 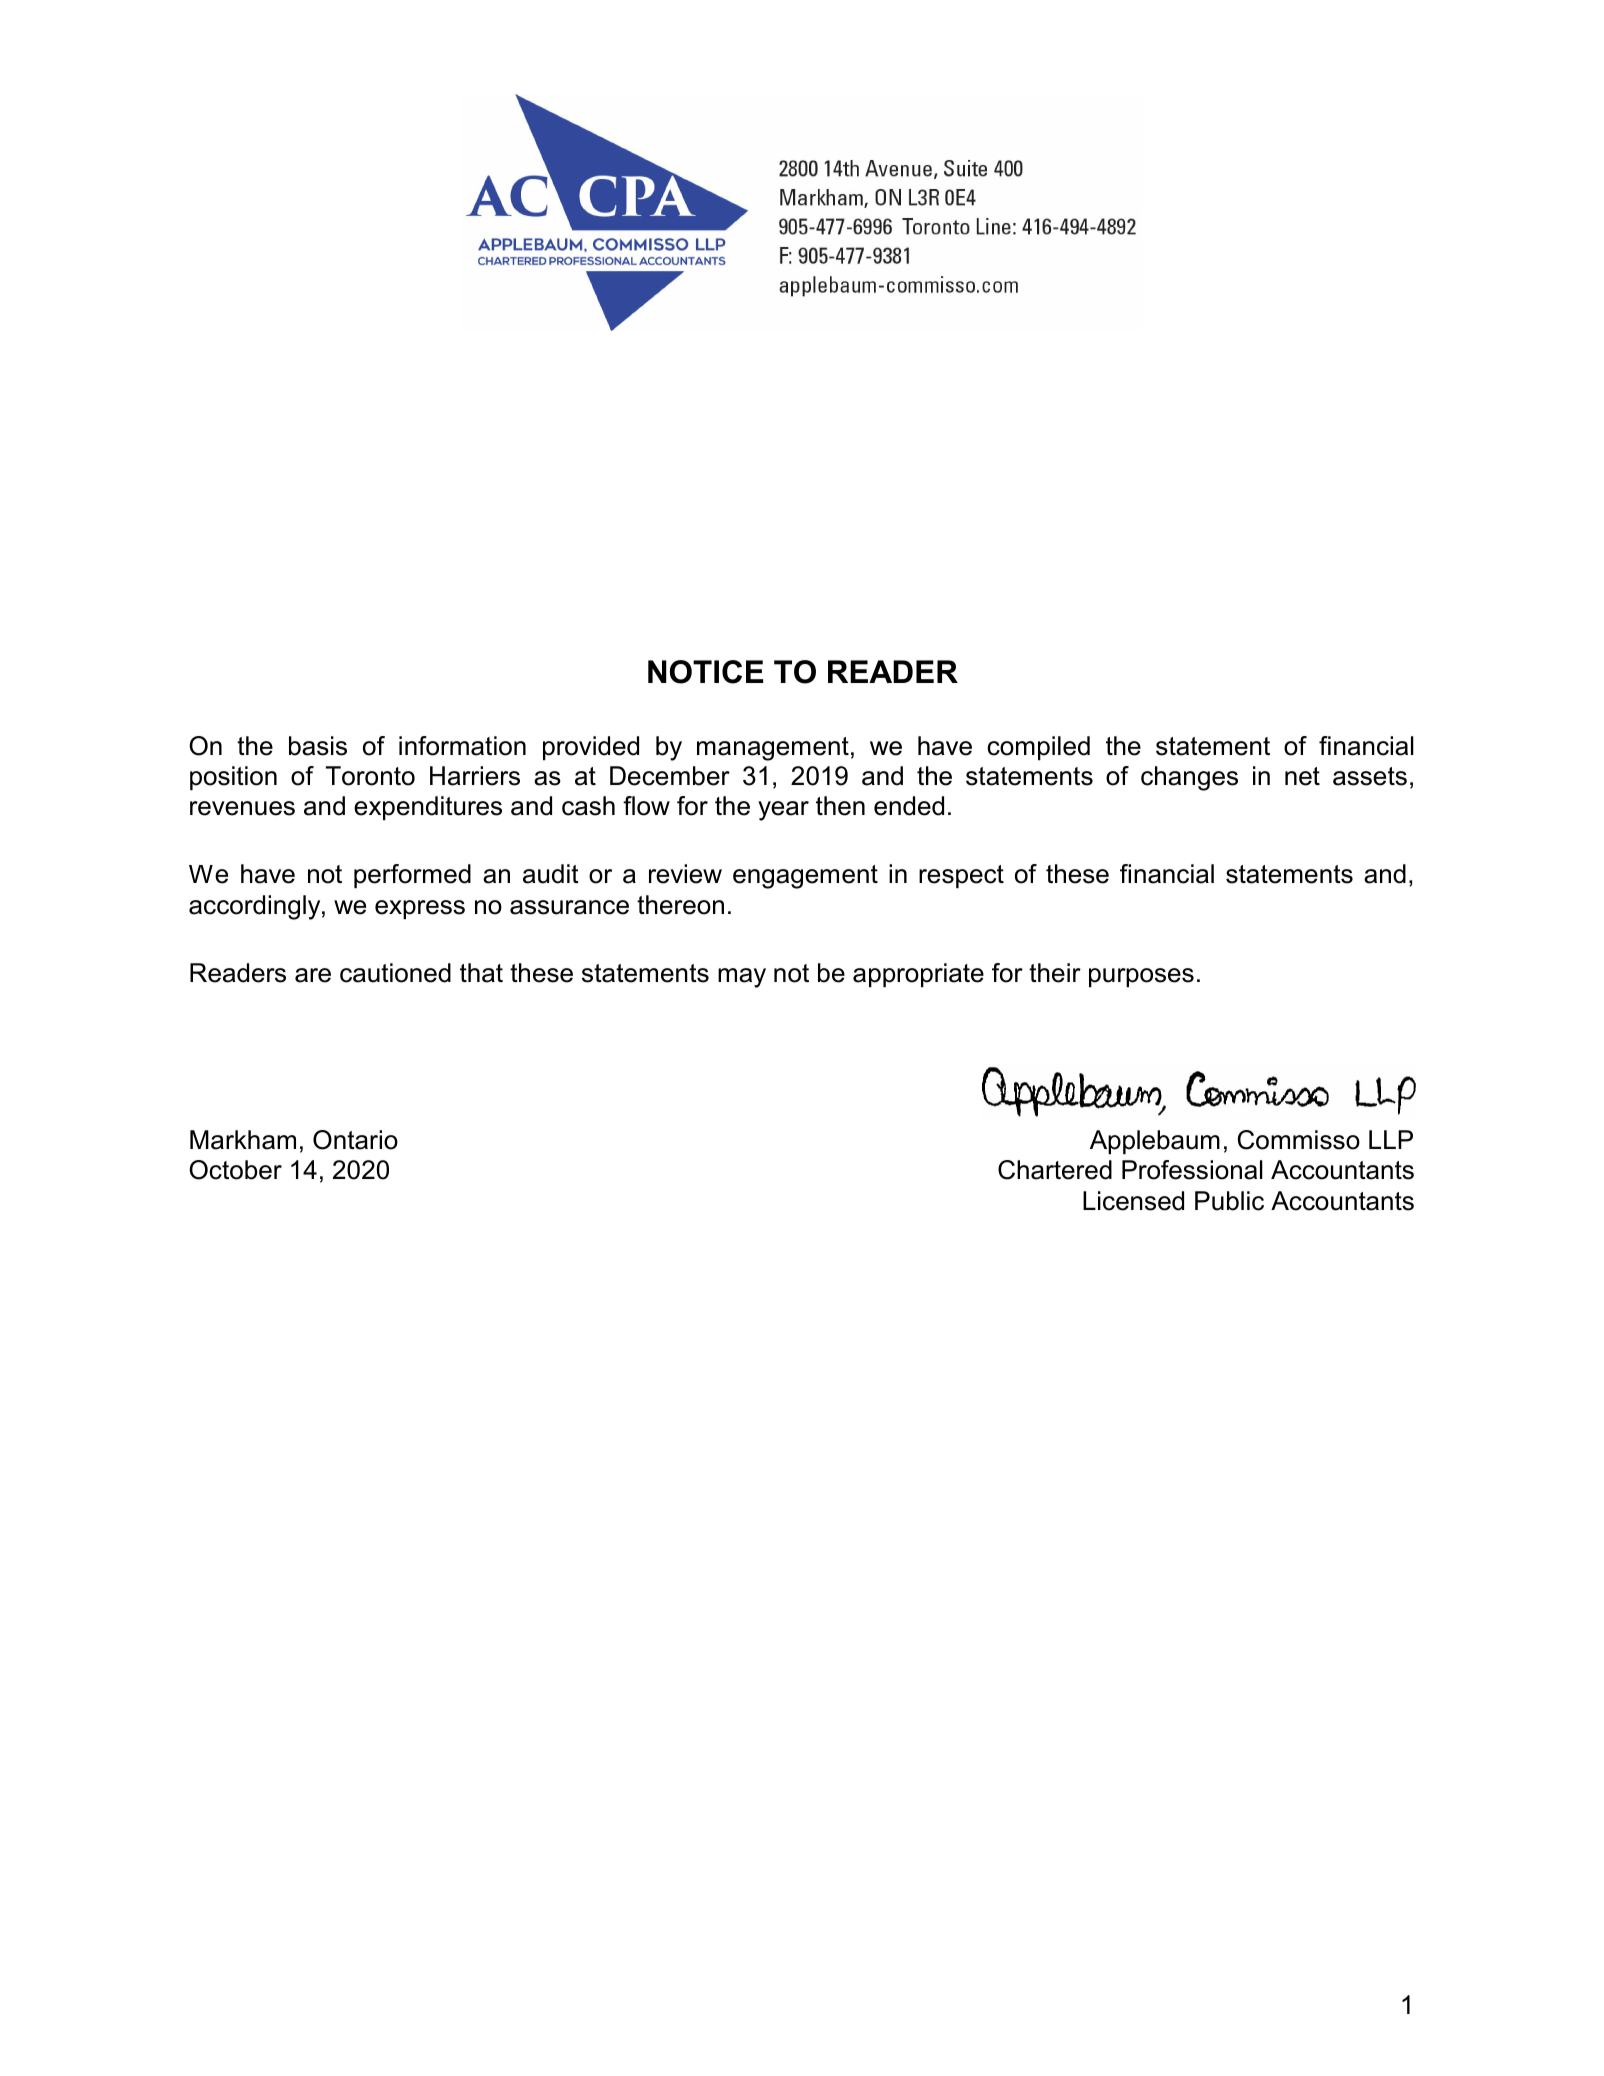 I want to click on are, so click(x=313, y=975).
